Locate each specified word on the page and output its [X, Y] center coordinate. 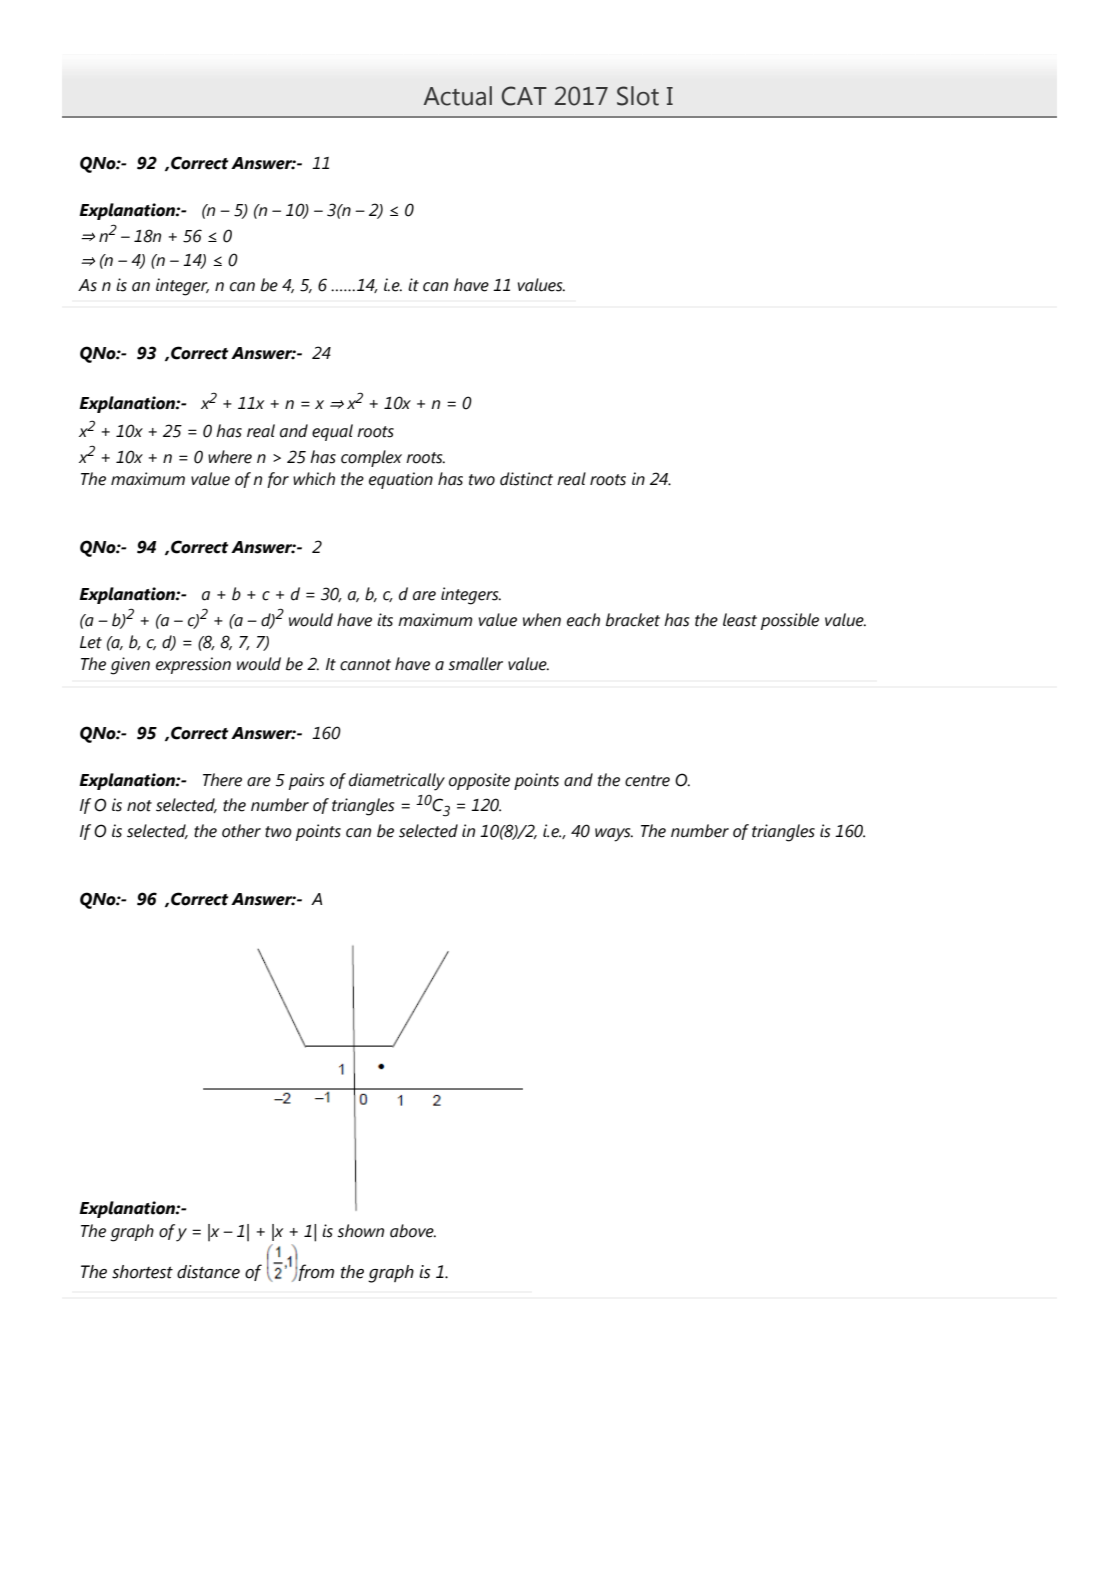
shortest [142, 1272]
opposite [479, 781]
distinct [526, 479]
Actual [457, 96]
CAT [524, 96]
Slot [638, 96]
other [241, 831]
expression [193, 665]
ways [614, 835]
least [740, 620]
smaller [475, 664]
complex [371, 458]
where [230, 457]
